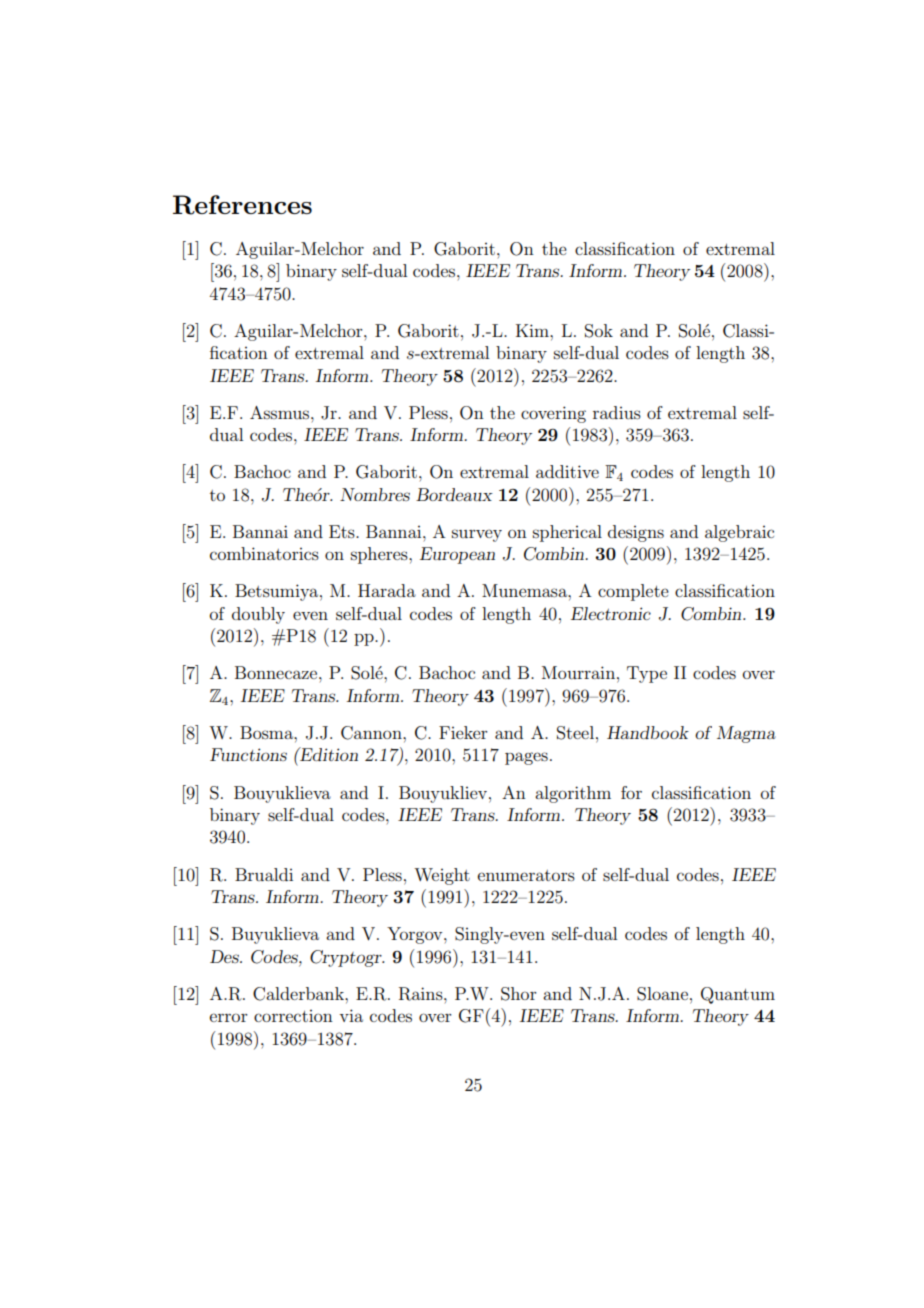 The width and height of the image is (924, 1308). I want to click on Shor, so click(519, 994).
